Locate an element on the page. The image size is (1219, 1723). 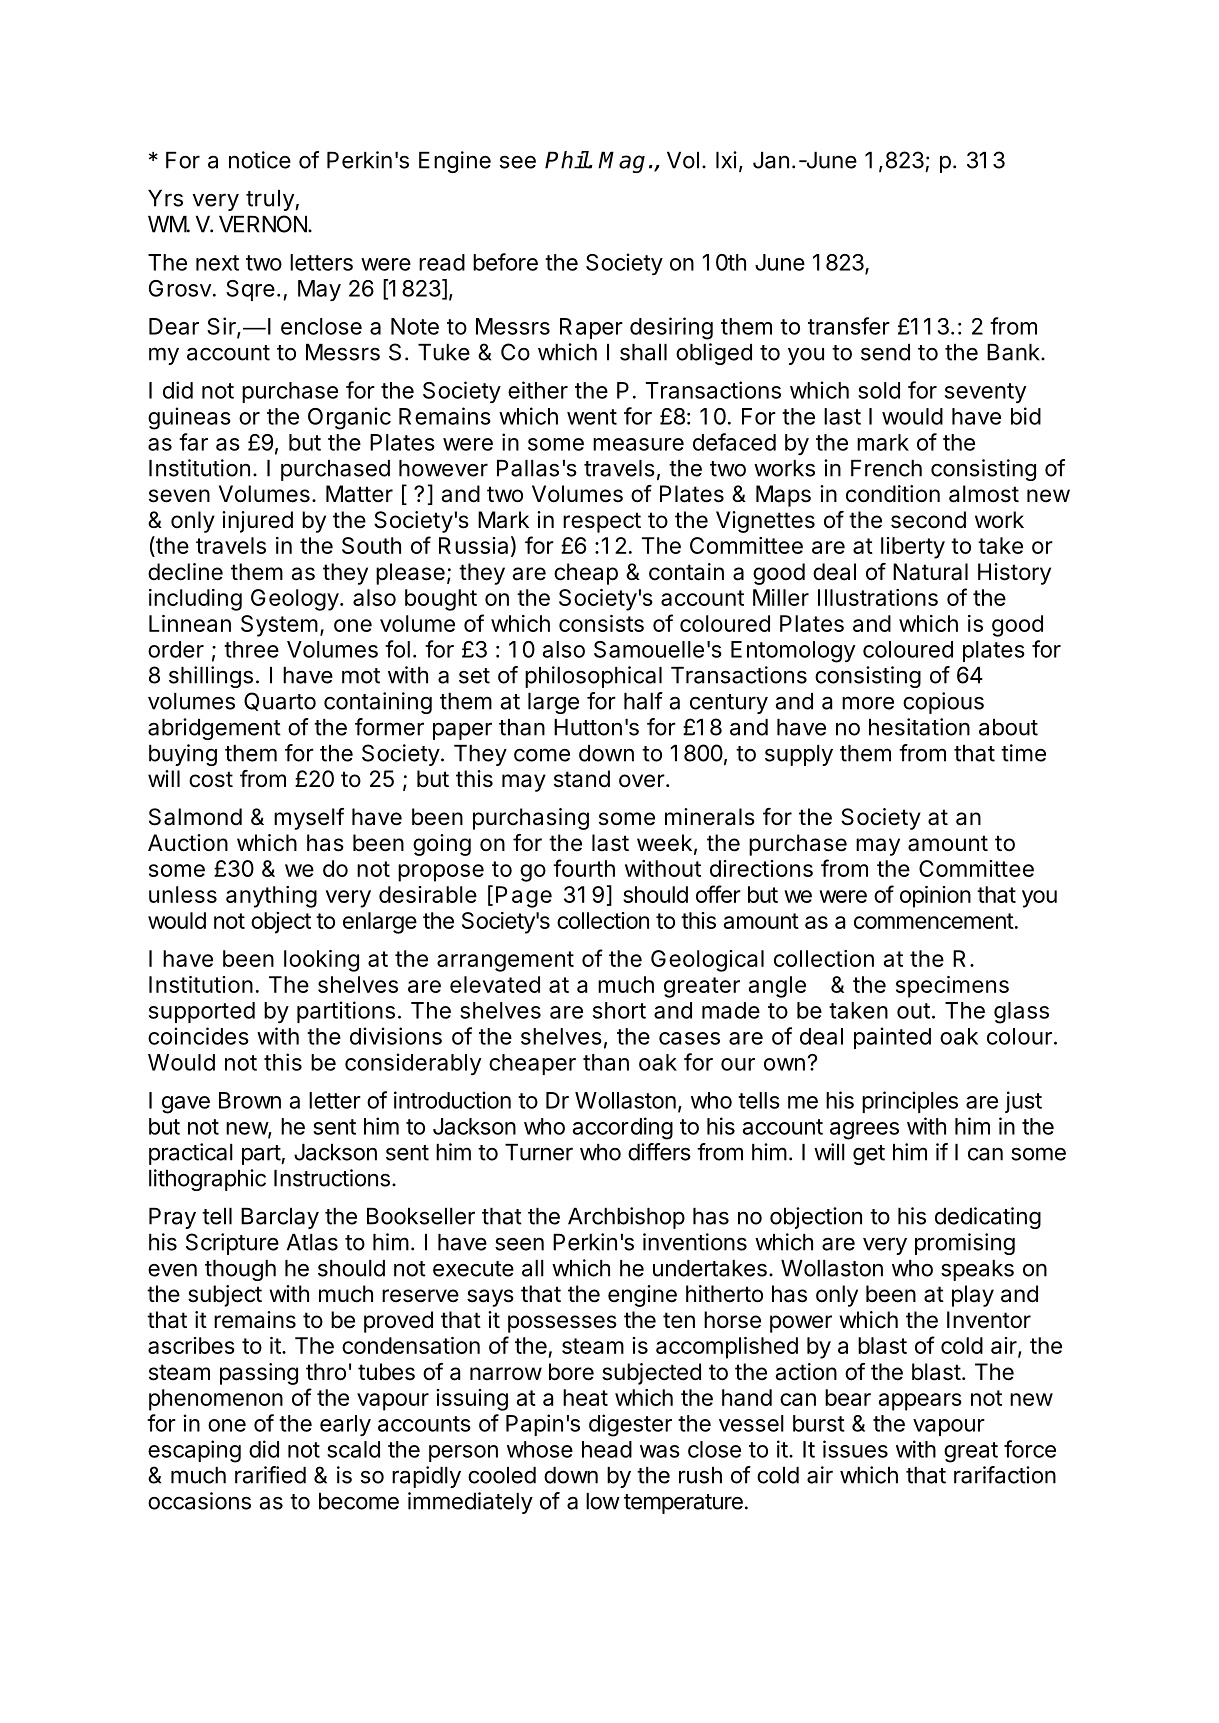
myself is located at coordinates (309, 819).
